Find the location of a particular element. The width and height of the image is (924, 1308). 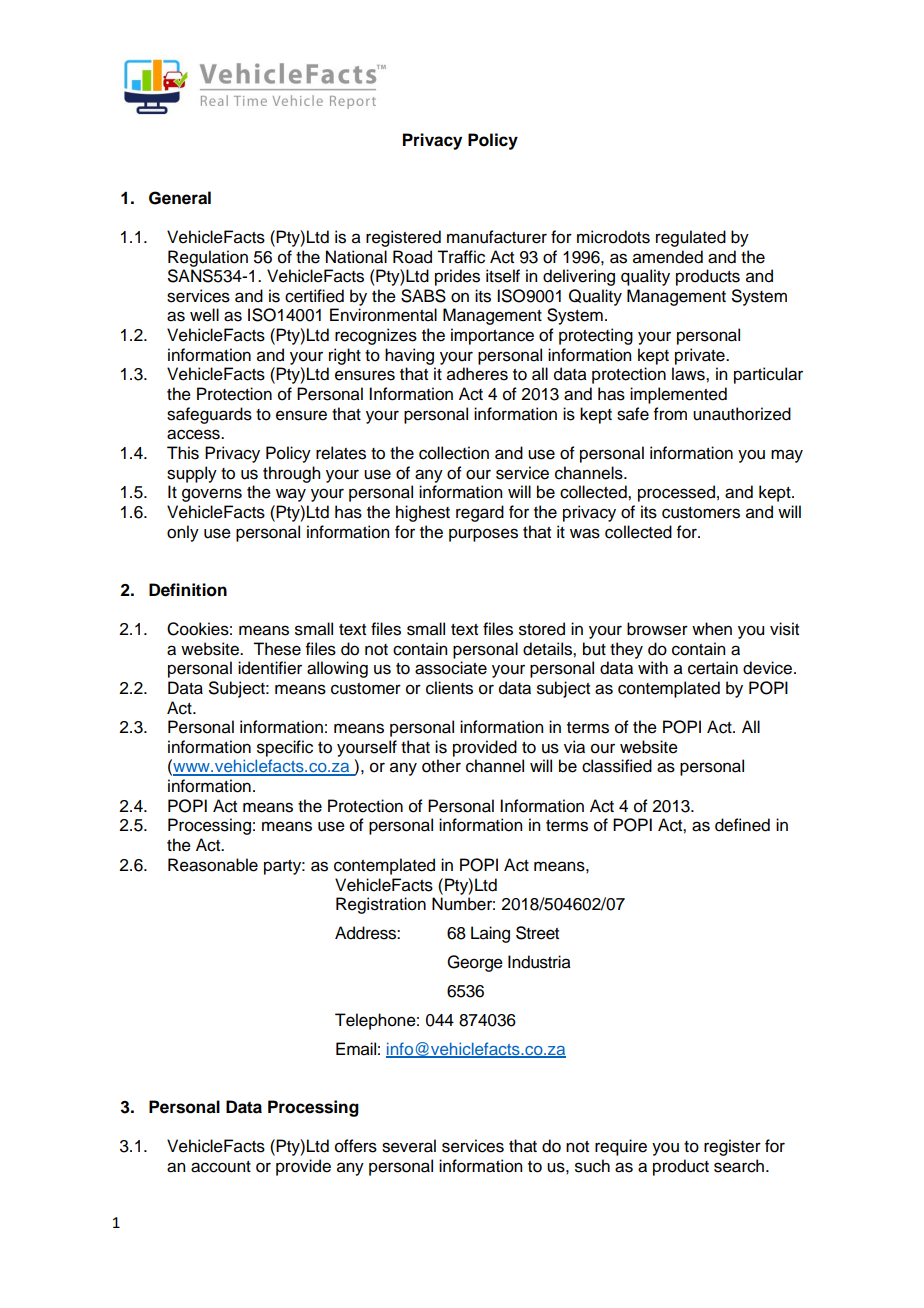

search is located at coordinates (739, 1166).
